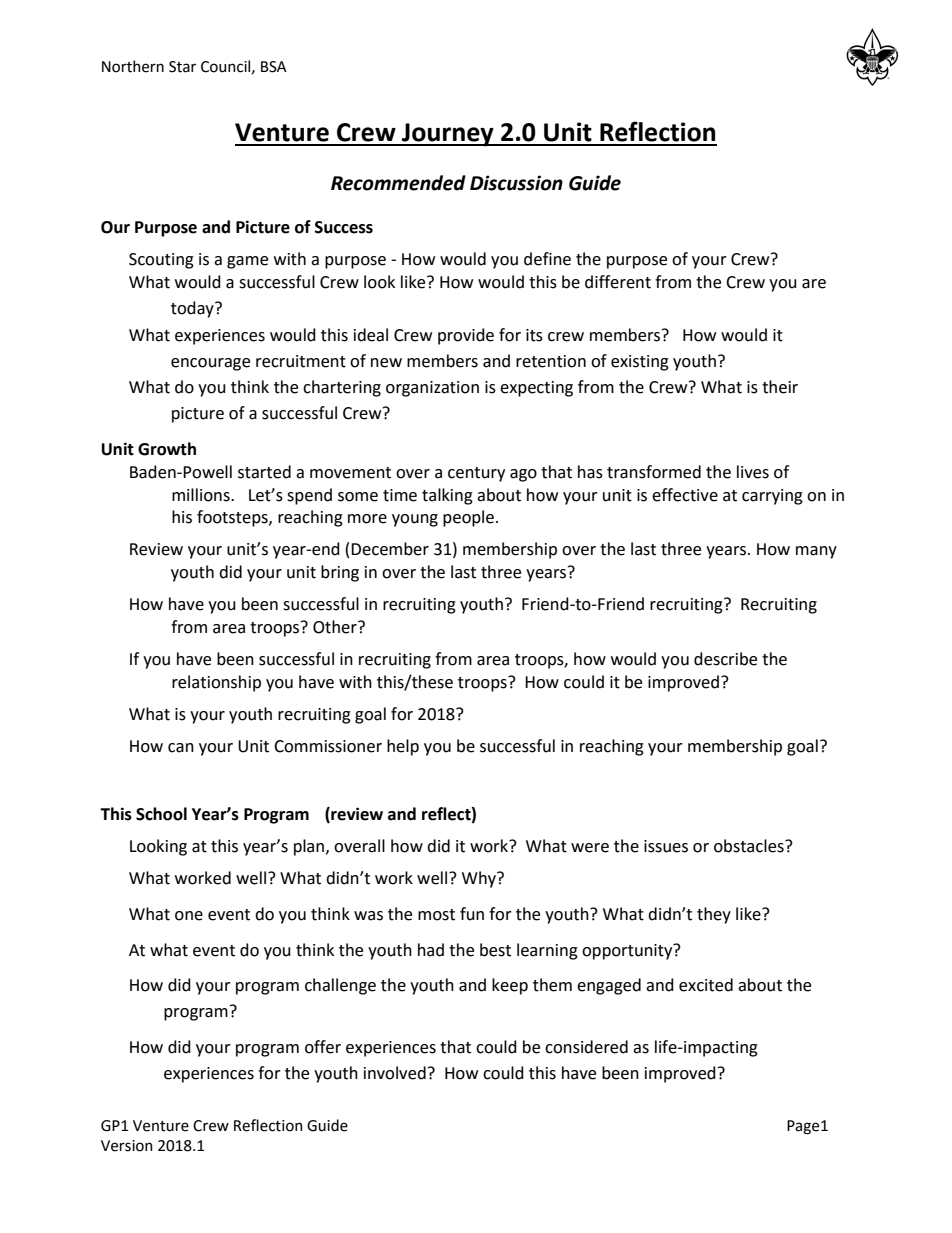 This page has width=952, height=1233. Describe the element at coordinates (448, 135) in the page. I see `Journey` at that location.
